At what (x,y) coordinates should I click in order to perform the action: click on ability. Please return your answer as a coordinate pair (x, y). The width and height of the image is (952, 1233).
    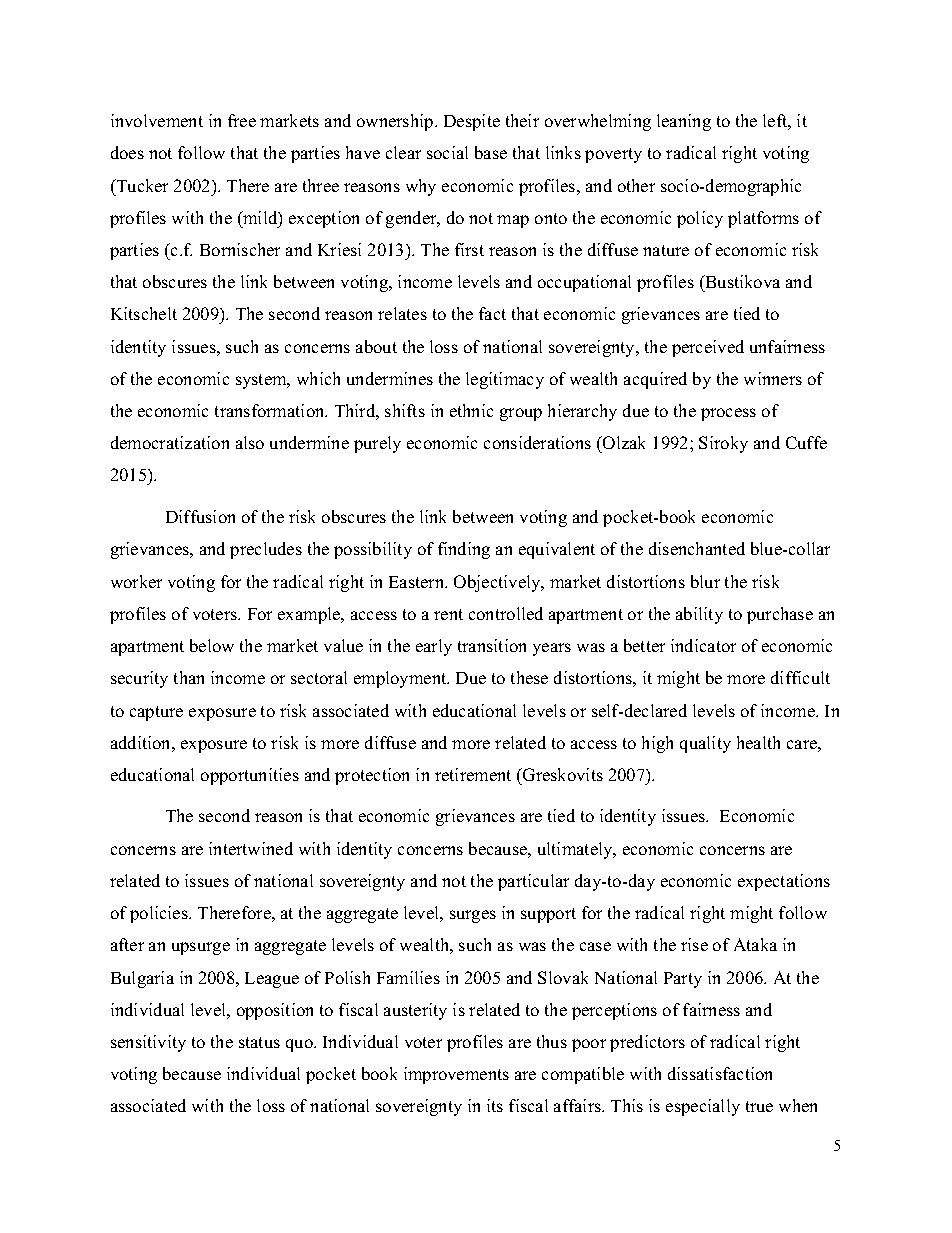
    Looking at the image, I should click on (699, 615).
